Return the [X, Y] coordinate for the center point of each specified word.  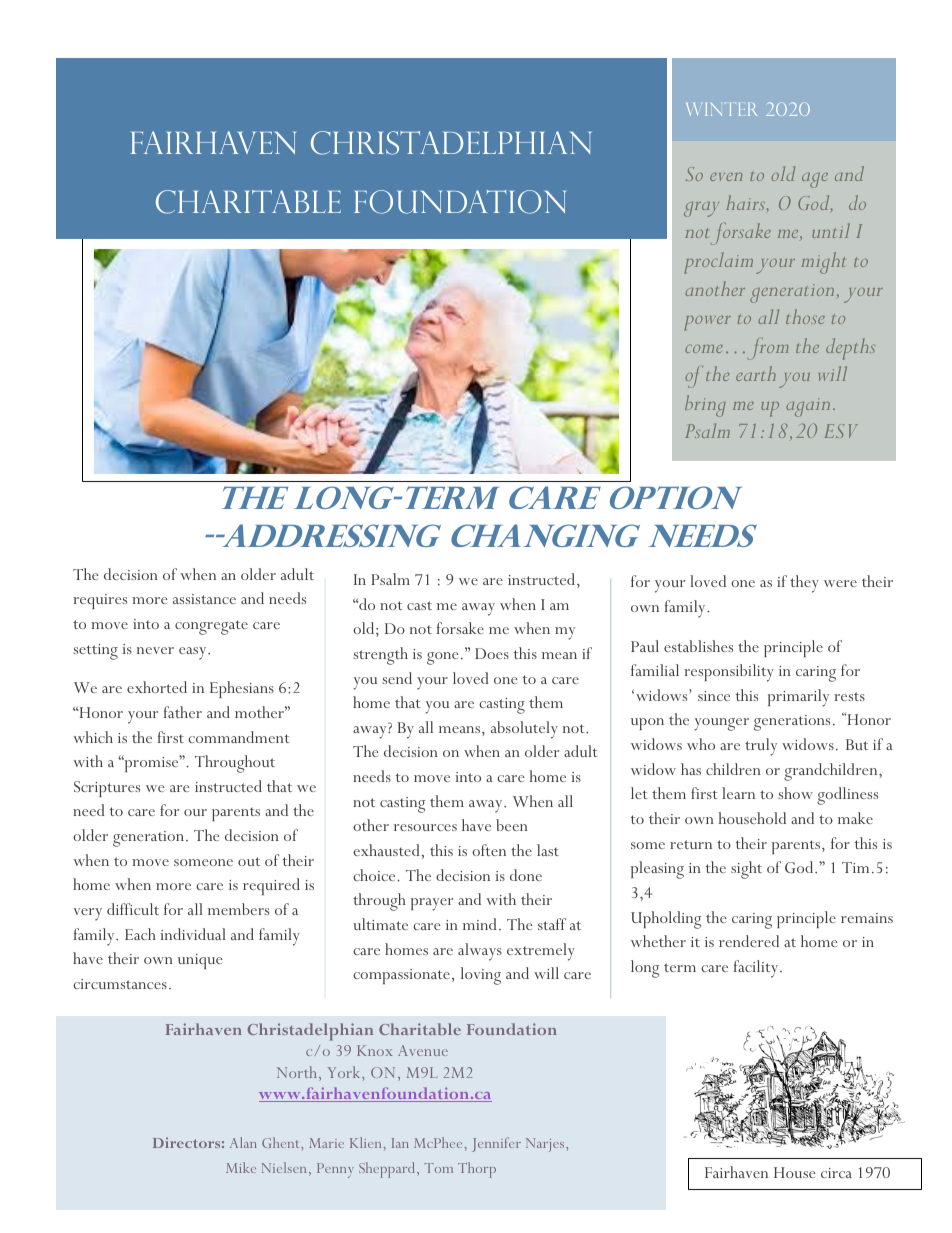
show [795, 793]
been [512, 825]
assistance [204, 599]
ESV [841, 431]
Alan [243, 1142]
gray [701, 209]
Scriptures [107, 789]
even [726, 177]
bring [705, 406]
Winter [721, 109]
